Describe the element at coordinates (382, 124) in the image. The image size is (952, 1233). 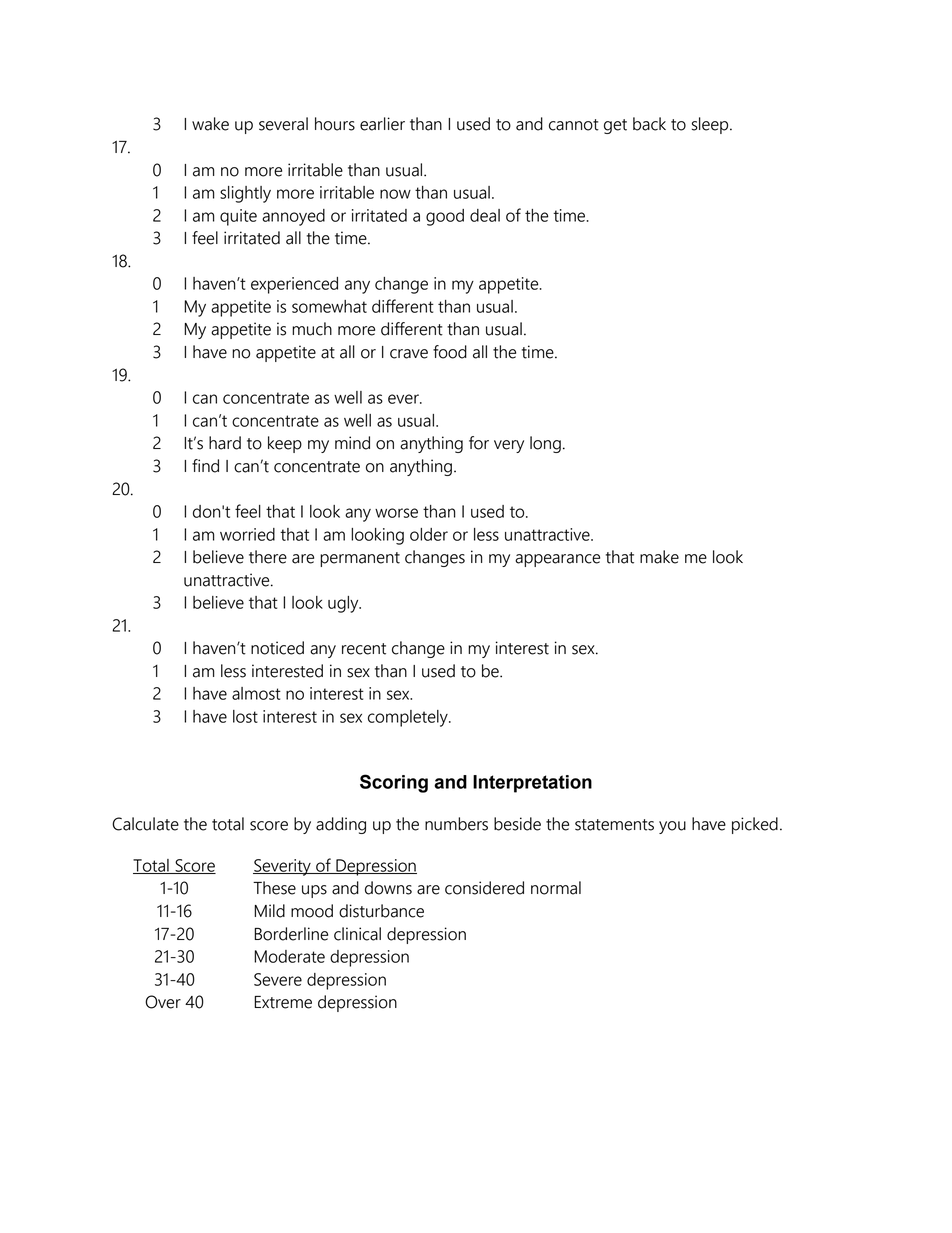
I see `earlier` at that location.
